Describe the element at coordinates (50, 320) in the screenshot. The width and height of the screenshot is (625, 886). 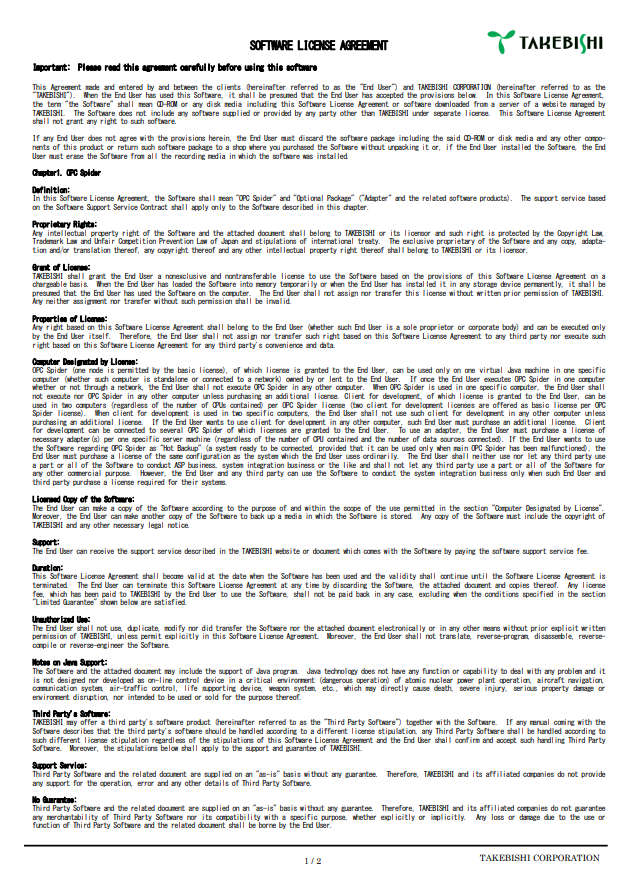
I see `Properties` at that location.
